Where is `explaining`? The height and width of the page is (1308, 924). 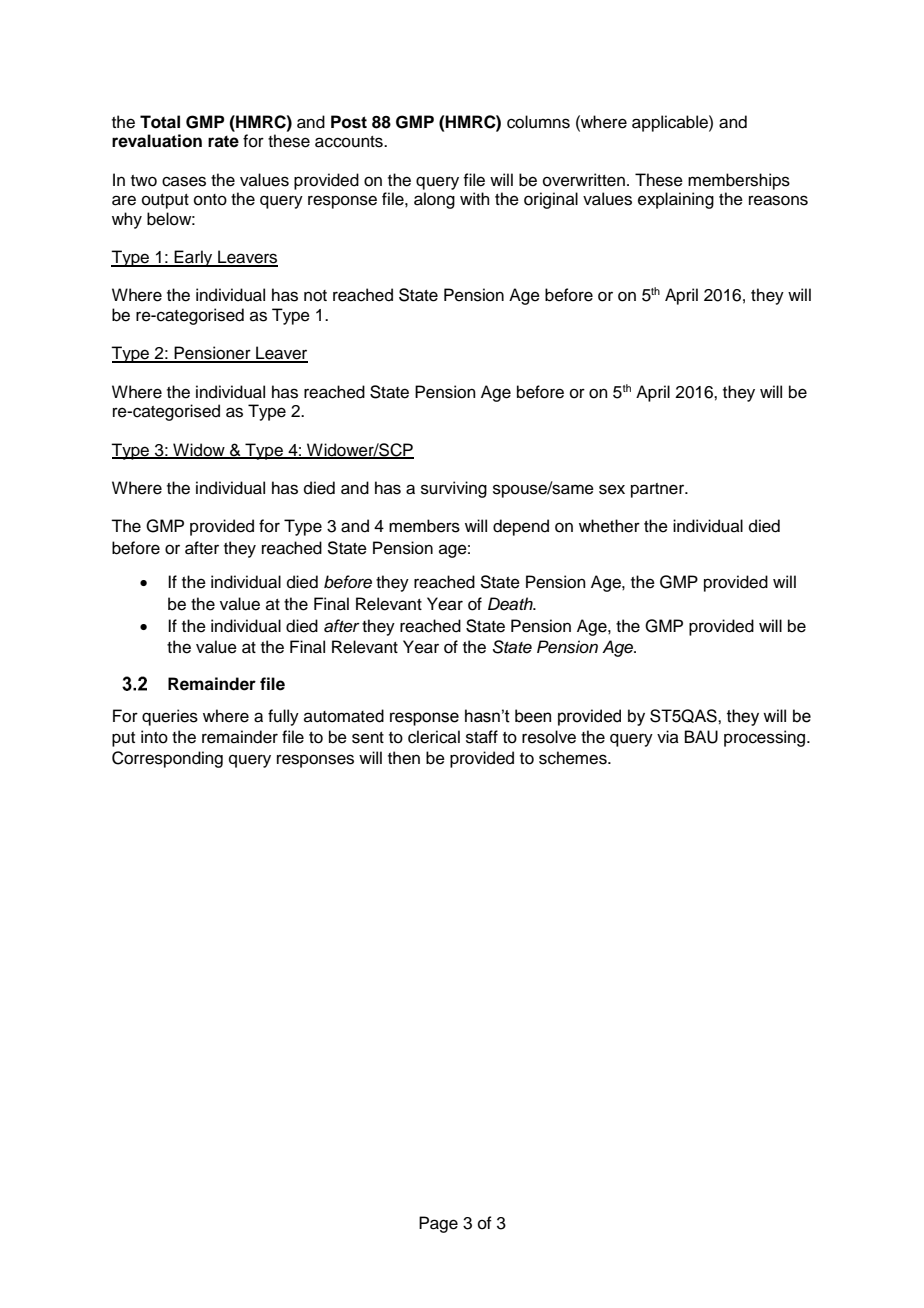
explaining is located at coordinates (676, 200).
